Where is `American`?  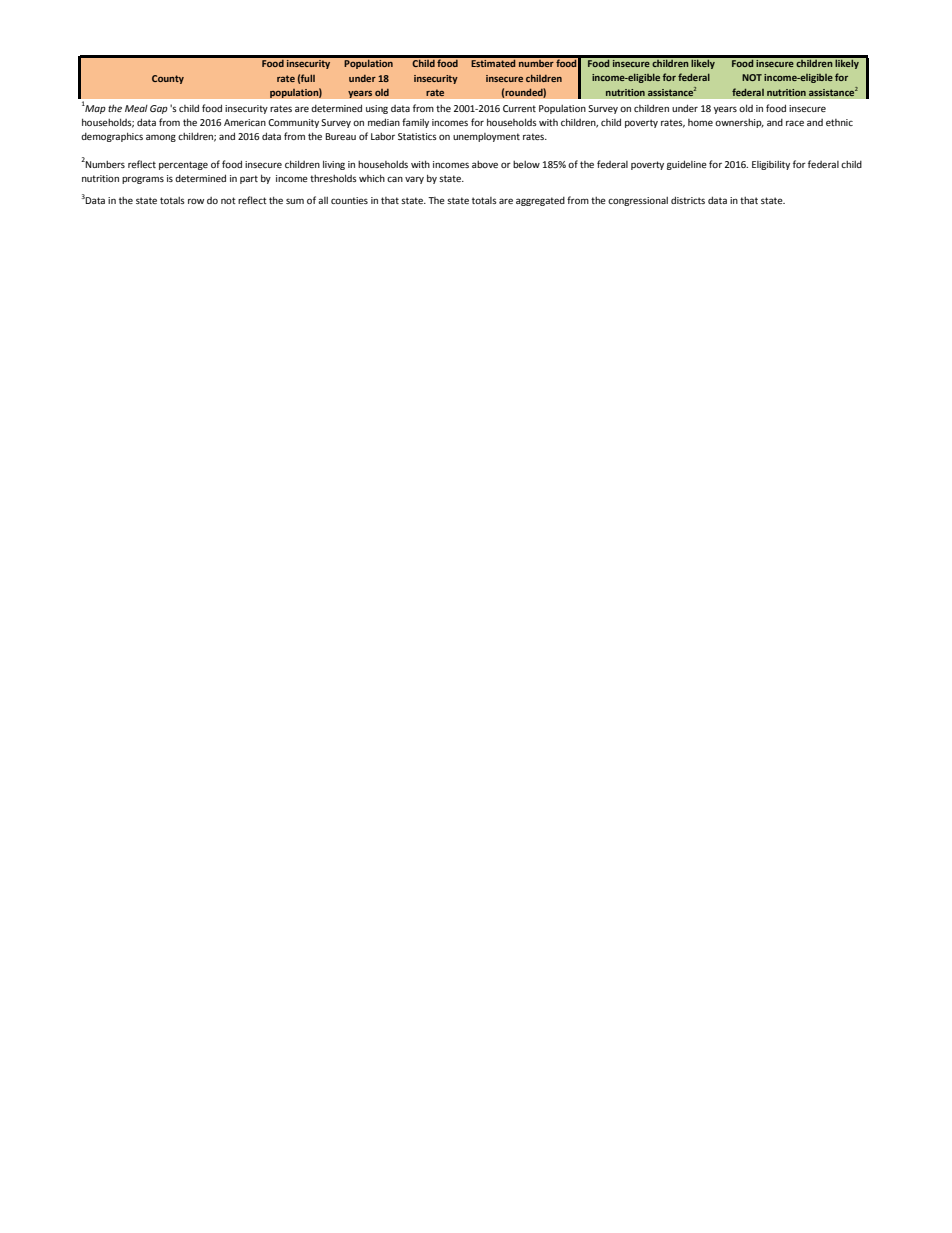
American is located at coordinates (245, 122).
